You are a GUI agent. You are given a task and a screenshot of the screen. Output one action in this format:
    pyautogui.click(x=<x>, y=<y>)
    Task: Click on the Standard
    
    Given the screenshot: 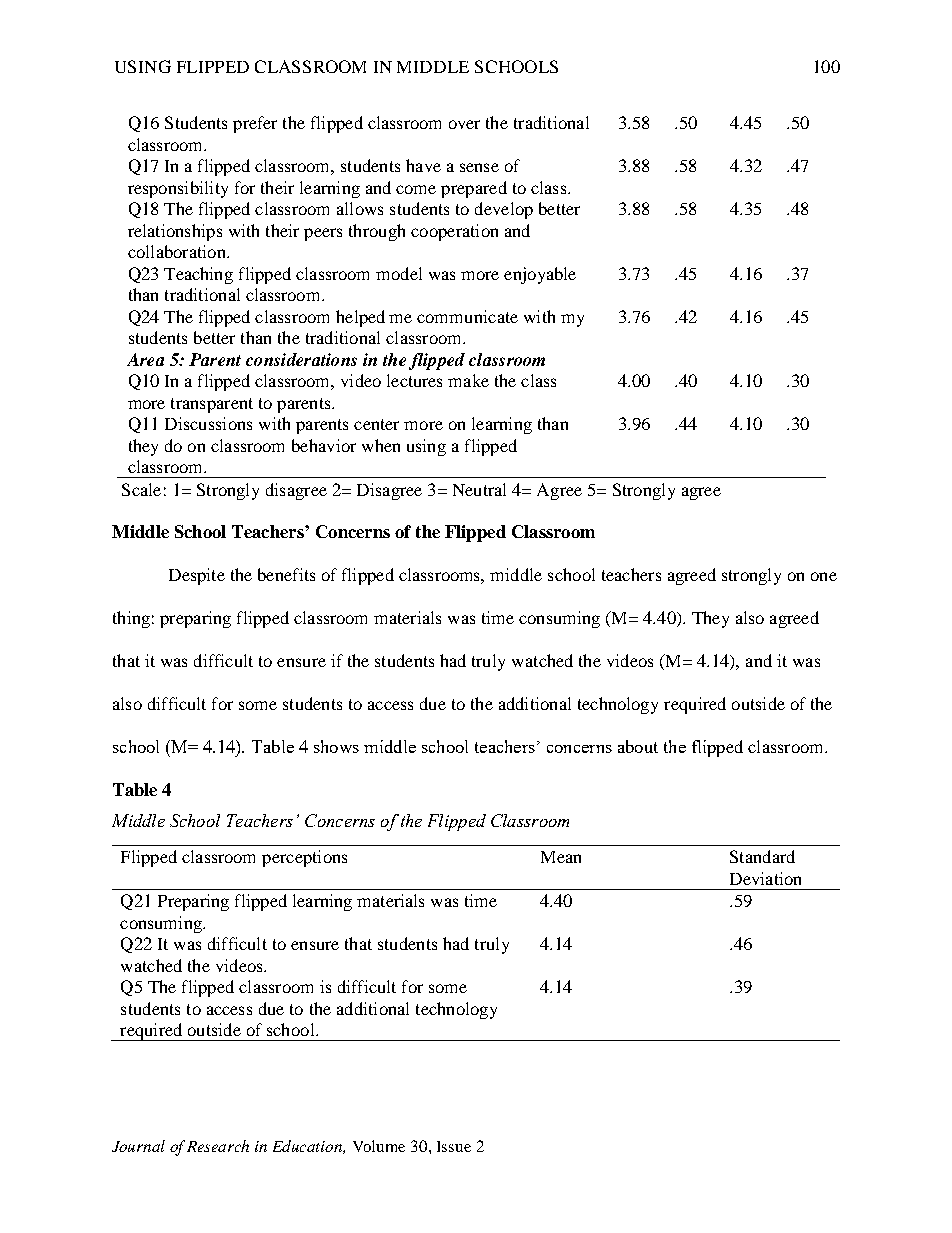 What is the action you would take?
    pyautogui.click(x=762, y=856)
